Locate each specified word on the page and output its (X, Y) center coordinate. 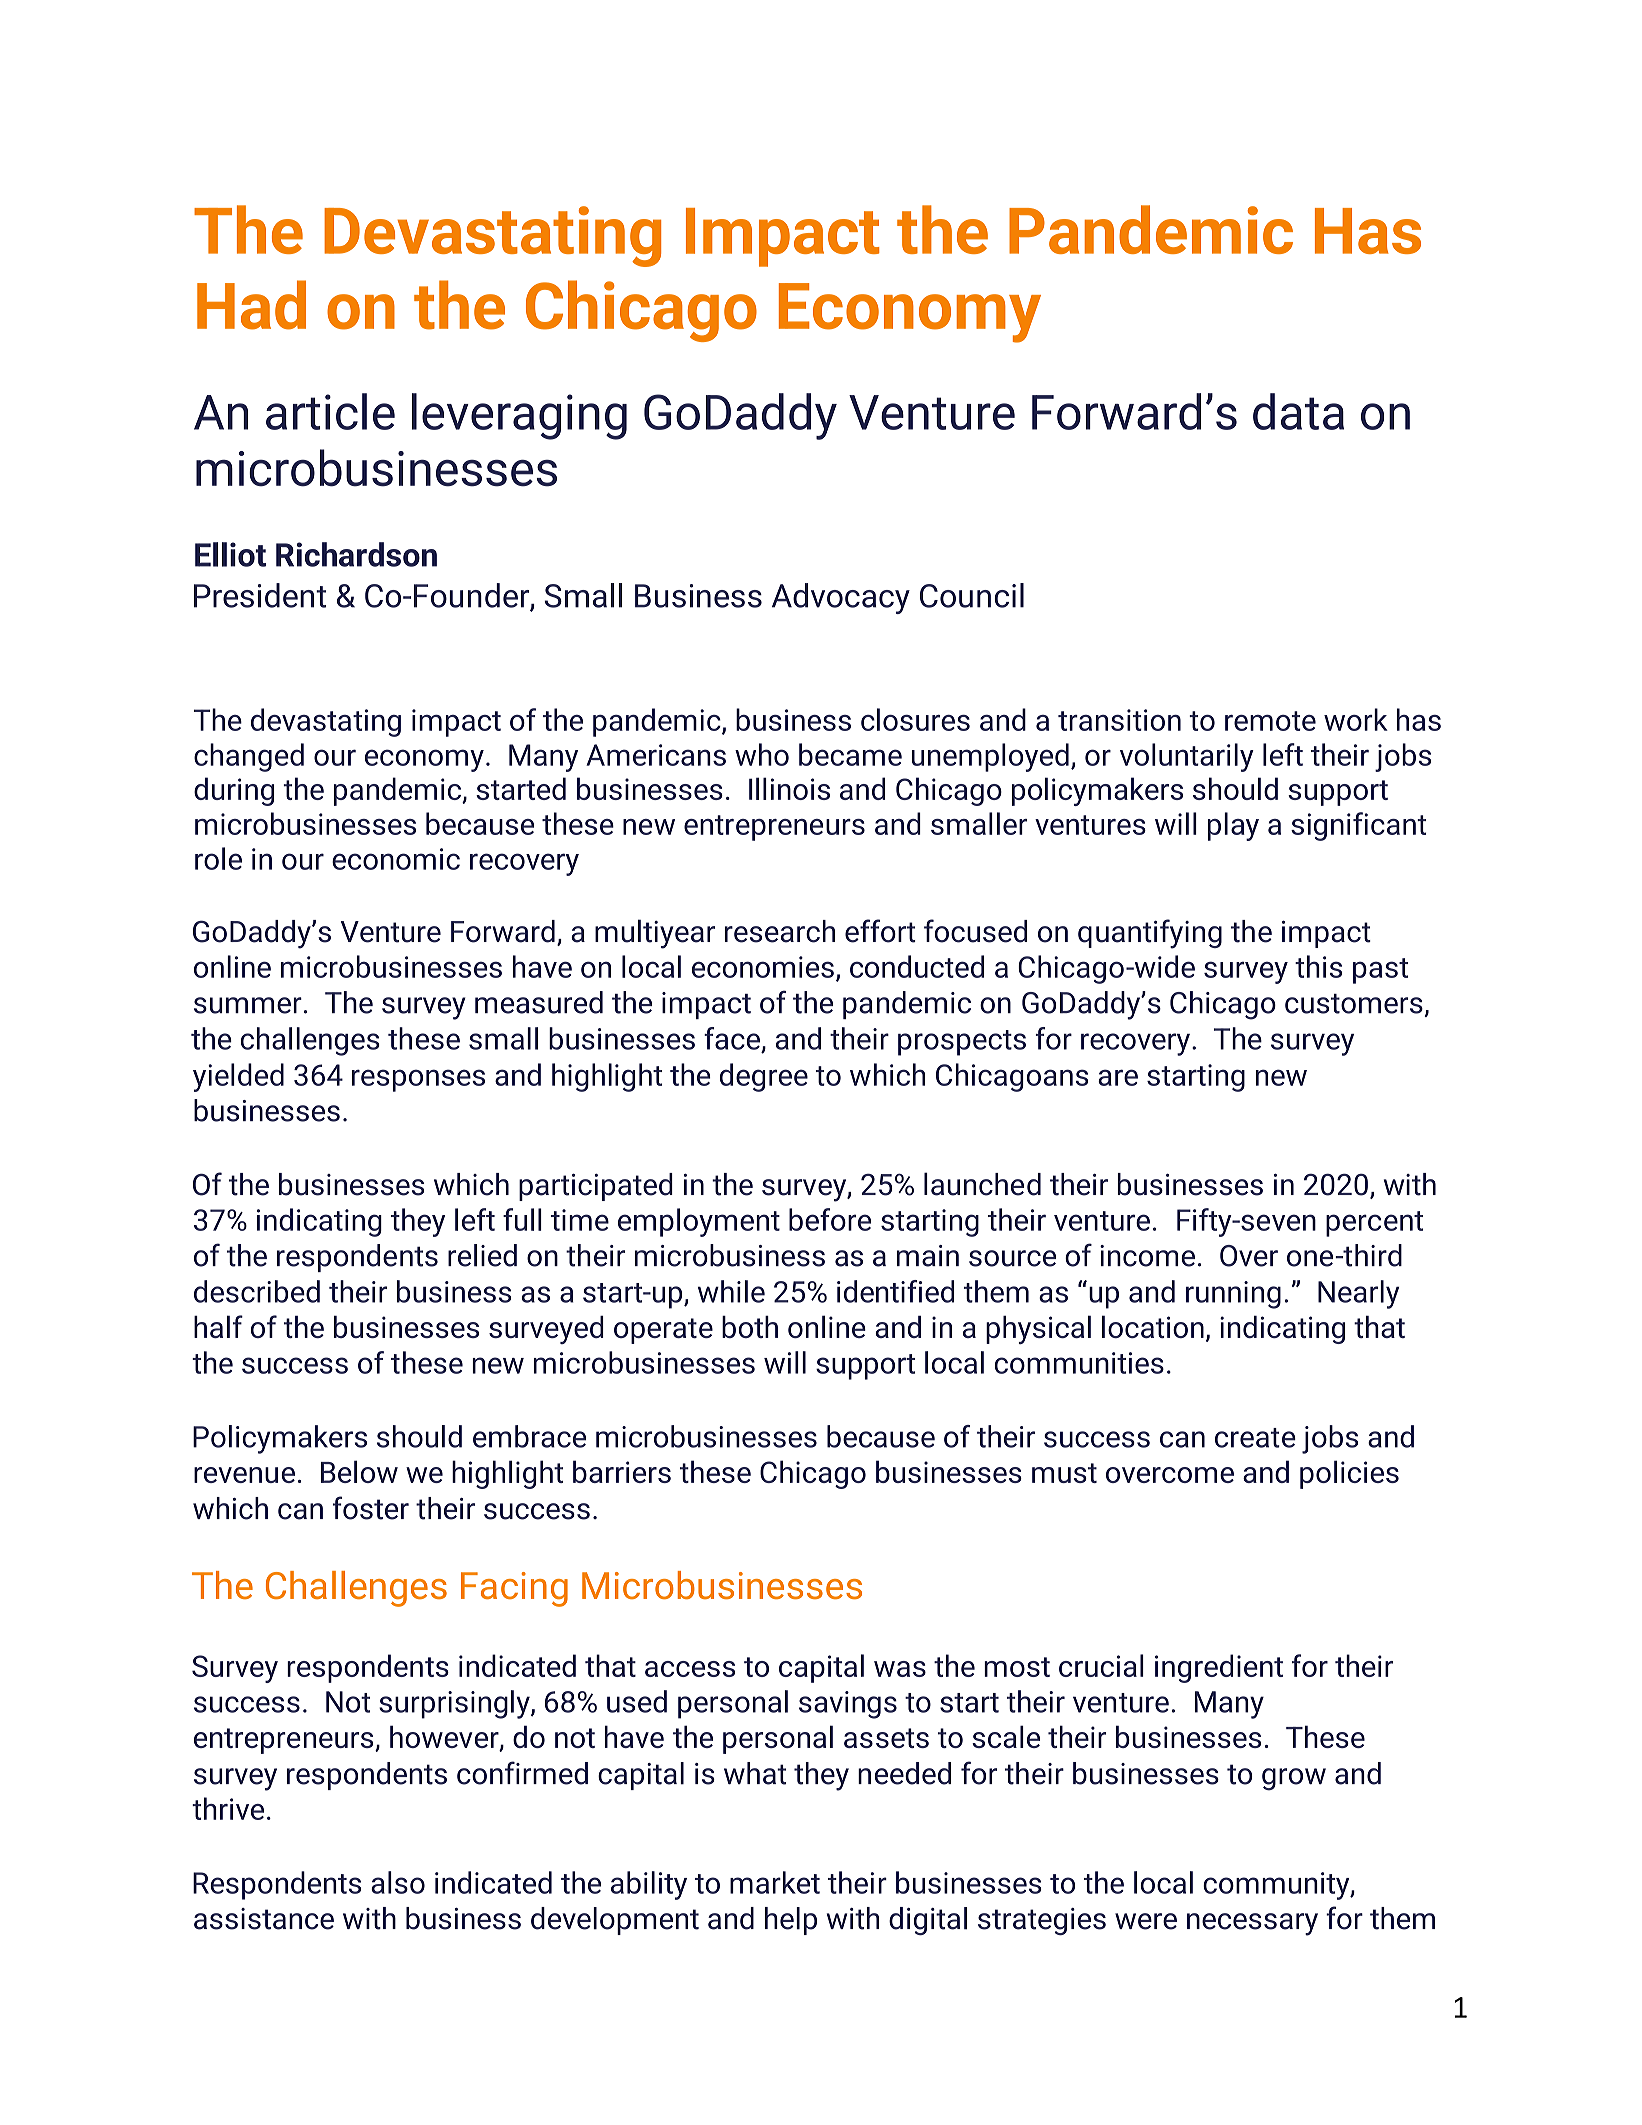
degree (764, 1077)
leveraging (519, 416)
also (398, 1882)
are (1118, 1077)
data (1298, 411)
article (330, 411)
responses (418, 1080)
